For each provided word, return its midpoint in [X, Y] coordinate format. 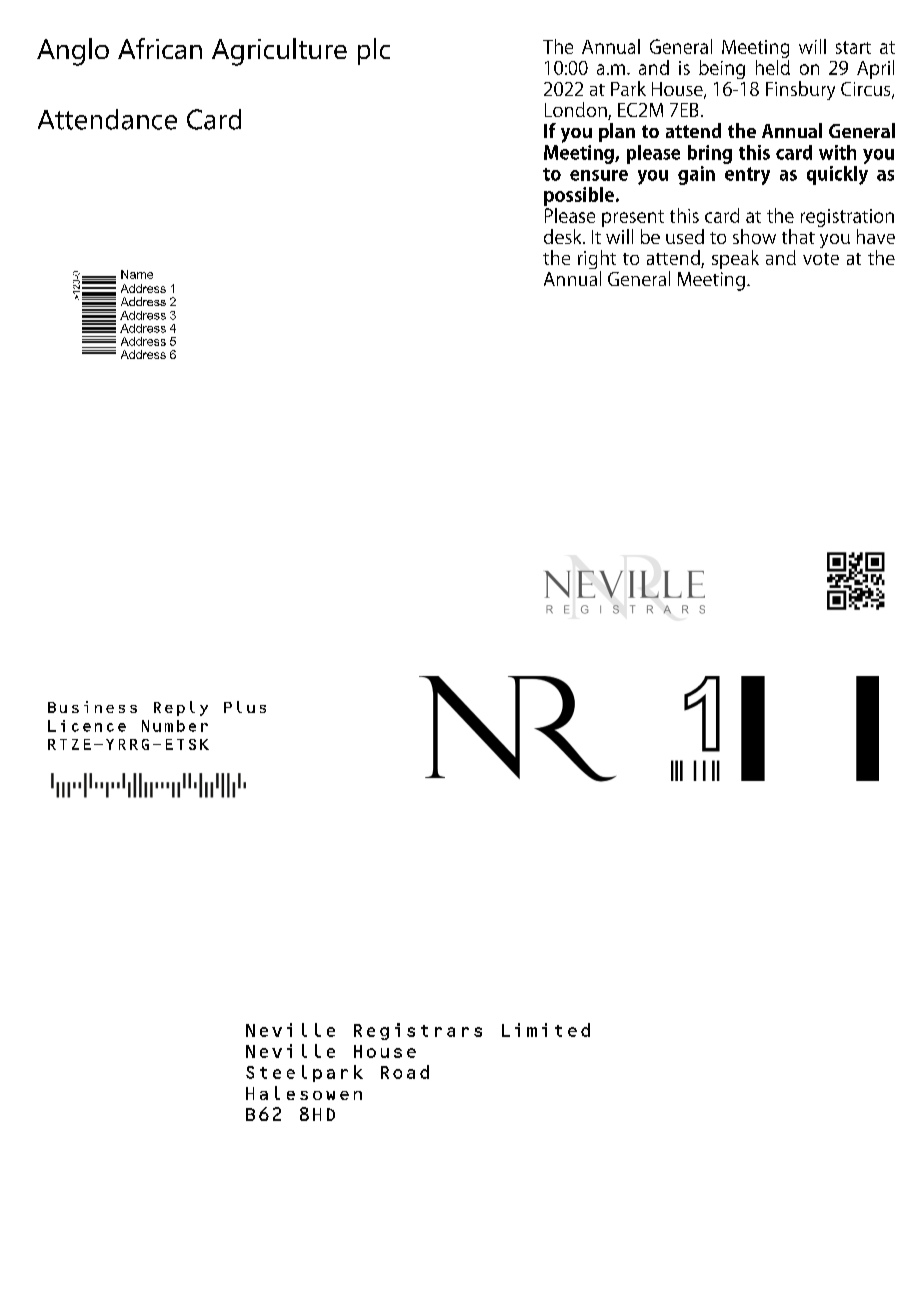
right [597, 261]
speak [735, 259]
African [160, 48]
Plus [245, 707]
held [773, 66]
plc [374, 51]
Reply [181, 708]
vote [821, 259]
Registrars [418, 1031]
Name [137, 274]
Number [175, 726]
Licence [87, 726]
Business [92, 707]
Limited [546, 1030]
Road [405, 1072]
